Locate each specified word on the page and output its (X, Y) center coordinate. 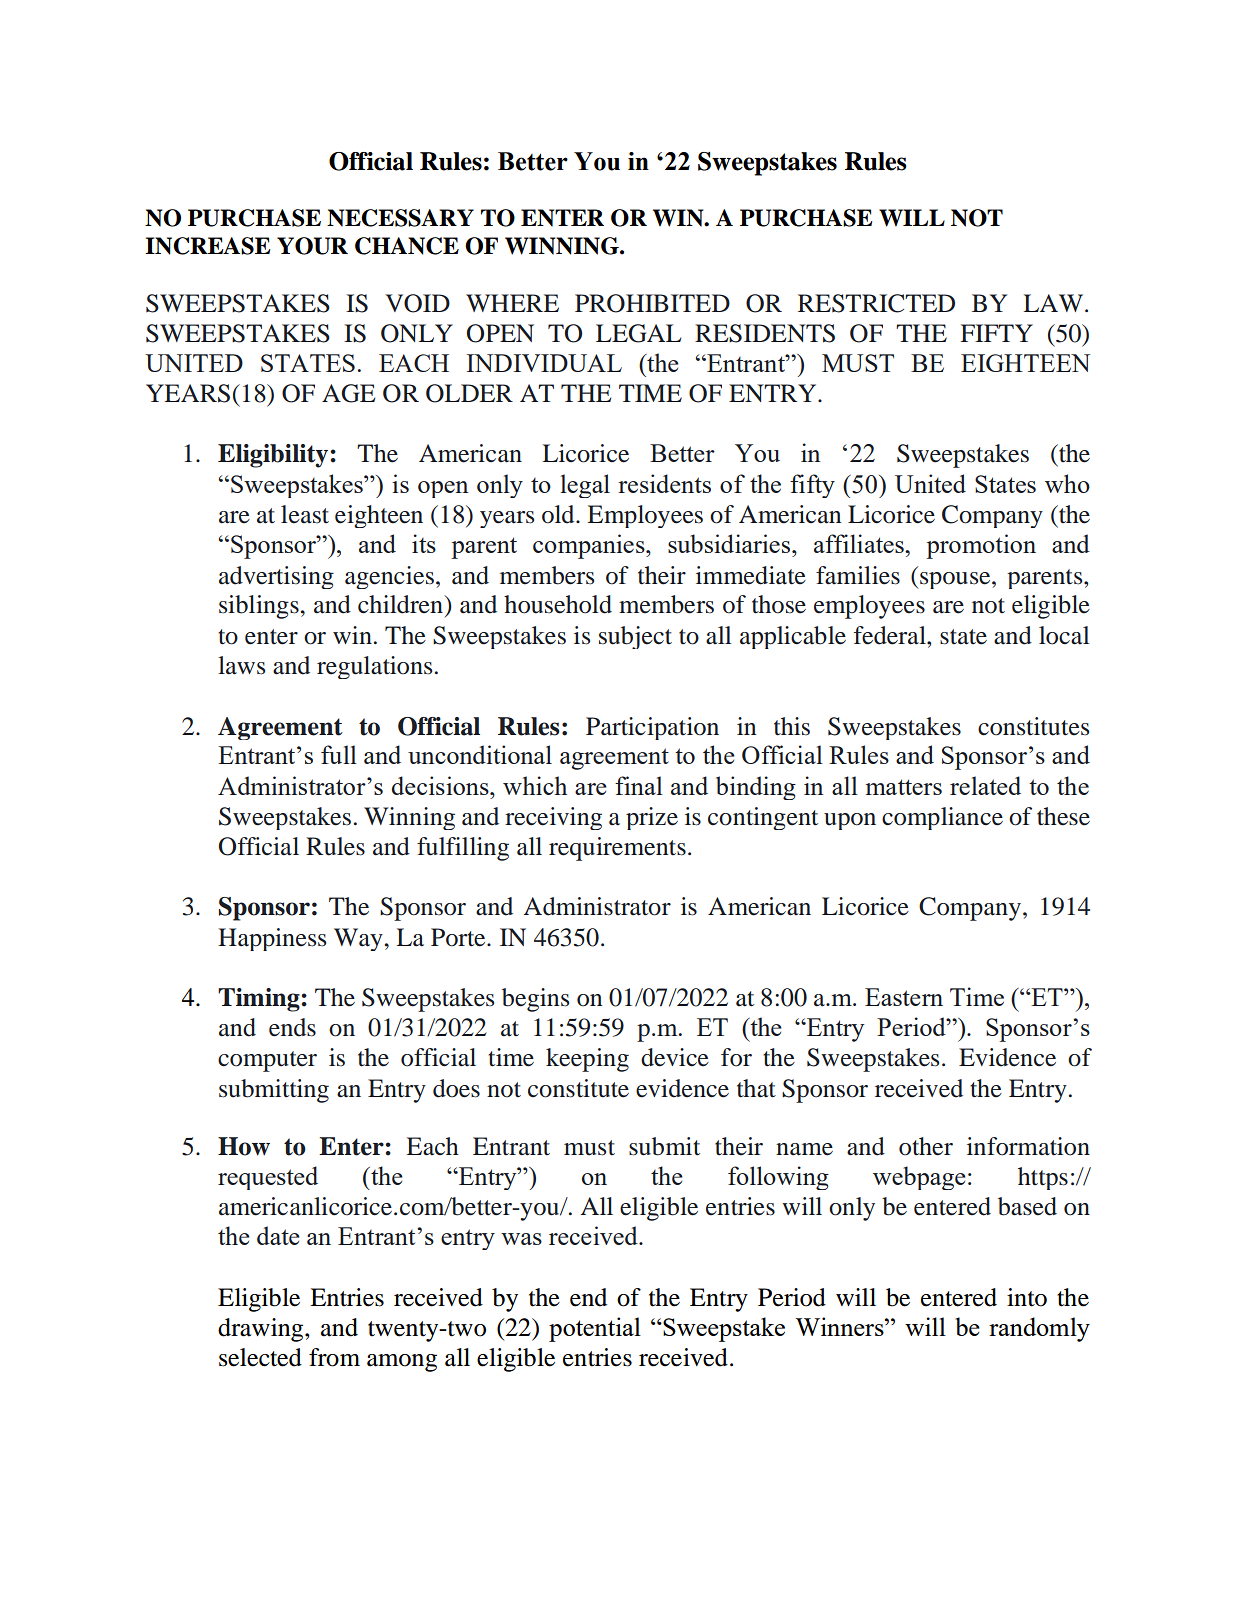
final (639, 785)
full (339, 754)
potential (595, 1329)
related (985, 785)
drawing (262, 1330)
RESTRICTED (876, 303)
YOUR (312, 246)
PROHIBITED (652, 303)
